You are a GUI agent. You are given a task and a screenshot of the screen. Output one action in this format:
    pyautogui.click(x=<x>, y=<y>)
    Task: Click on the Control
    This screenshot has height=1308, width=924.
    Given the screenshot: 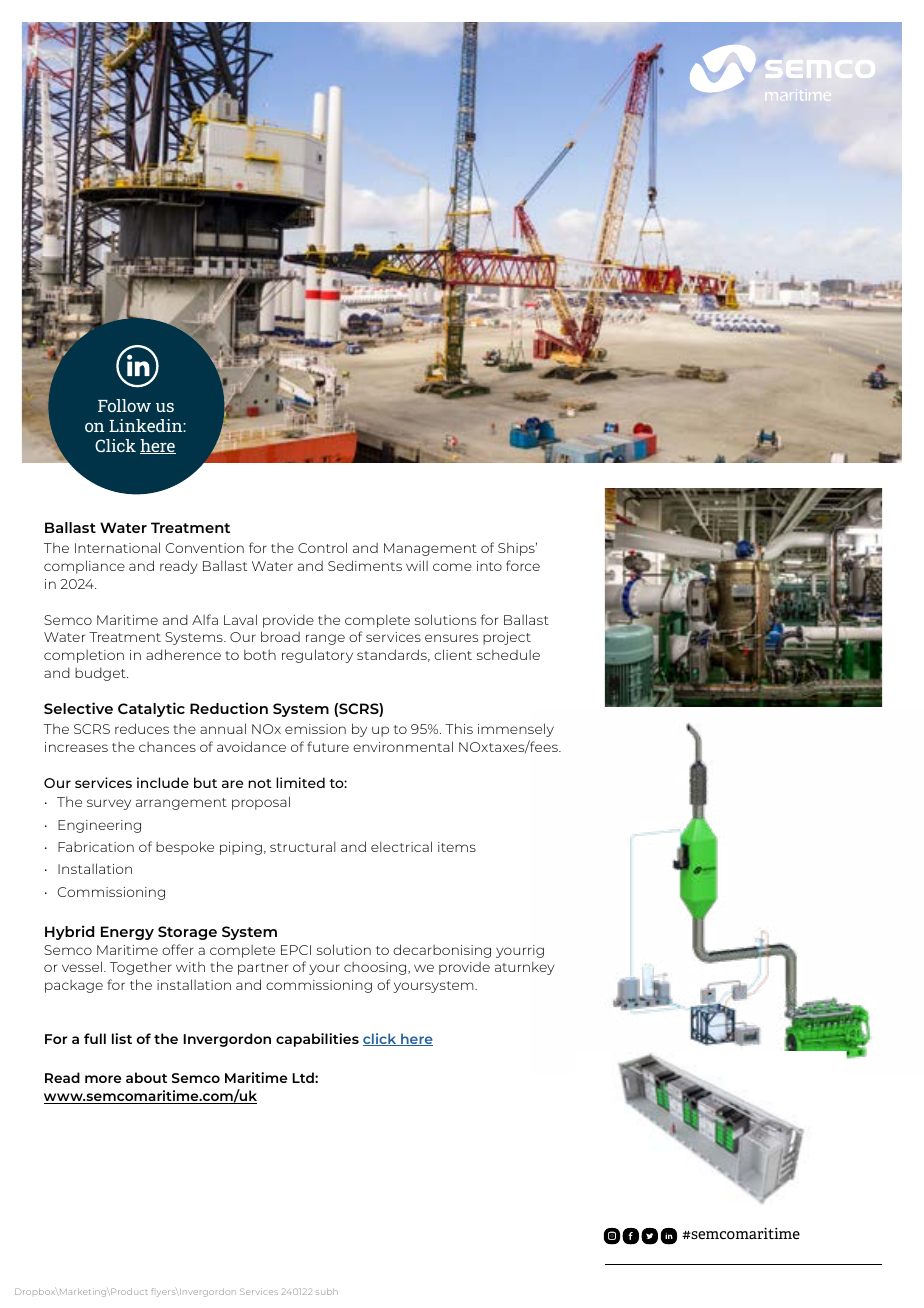 What is the action you would take?
    pyautogui.click(x=322, y=547)
